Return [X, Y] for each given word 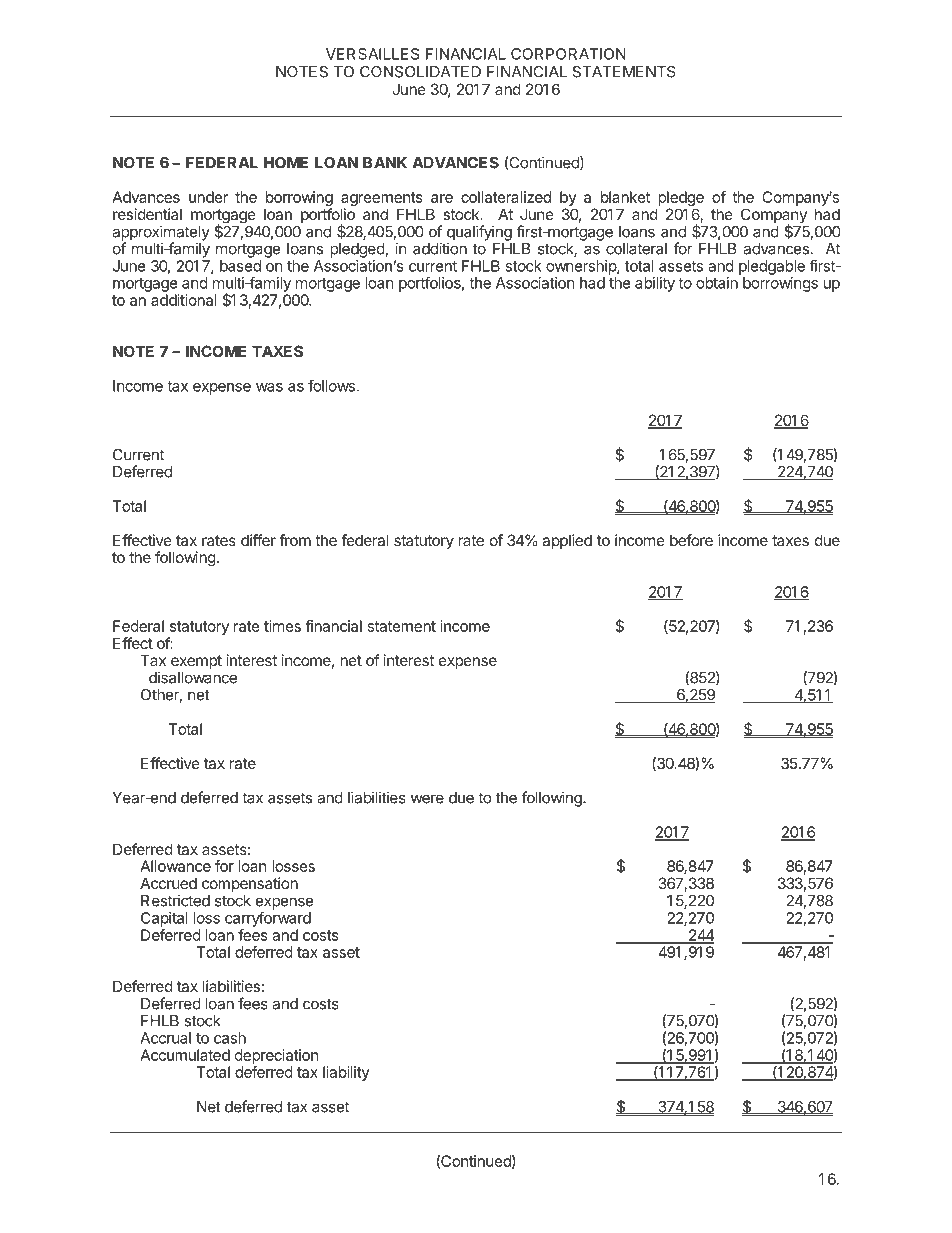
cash [230, 1038]
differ [258, 540]
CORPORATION [568, 54]
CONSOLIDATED [420, 72]
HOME [286, 163]
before [691, 540]
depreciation [277, 1056]
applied [567, 541]
